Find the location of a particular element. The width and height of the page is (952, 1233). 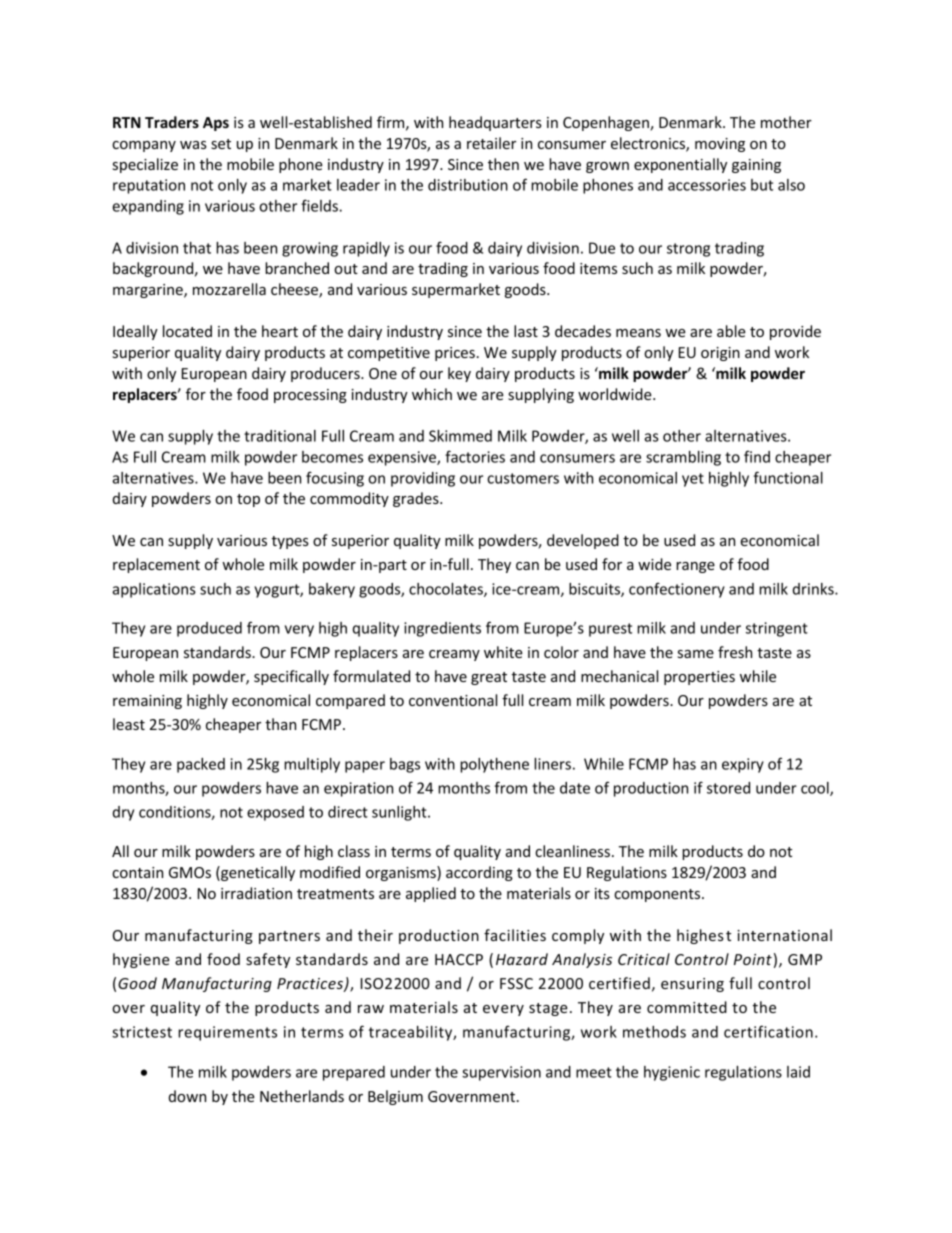

expiry is located at coordinates (743, 765).
